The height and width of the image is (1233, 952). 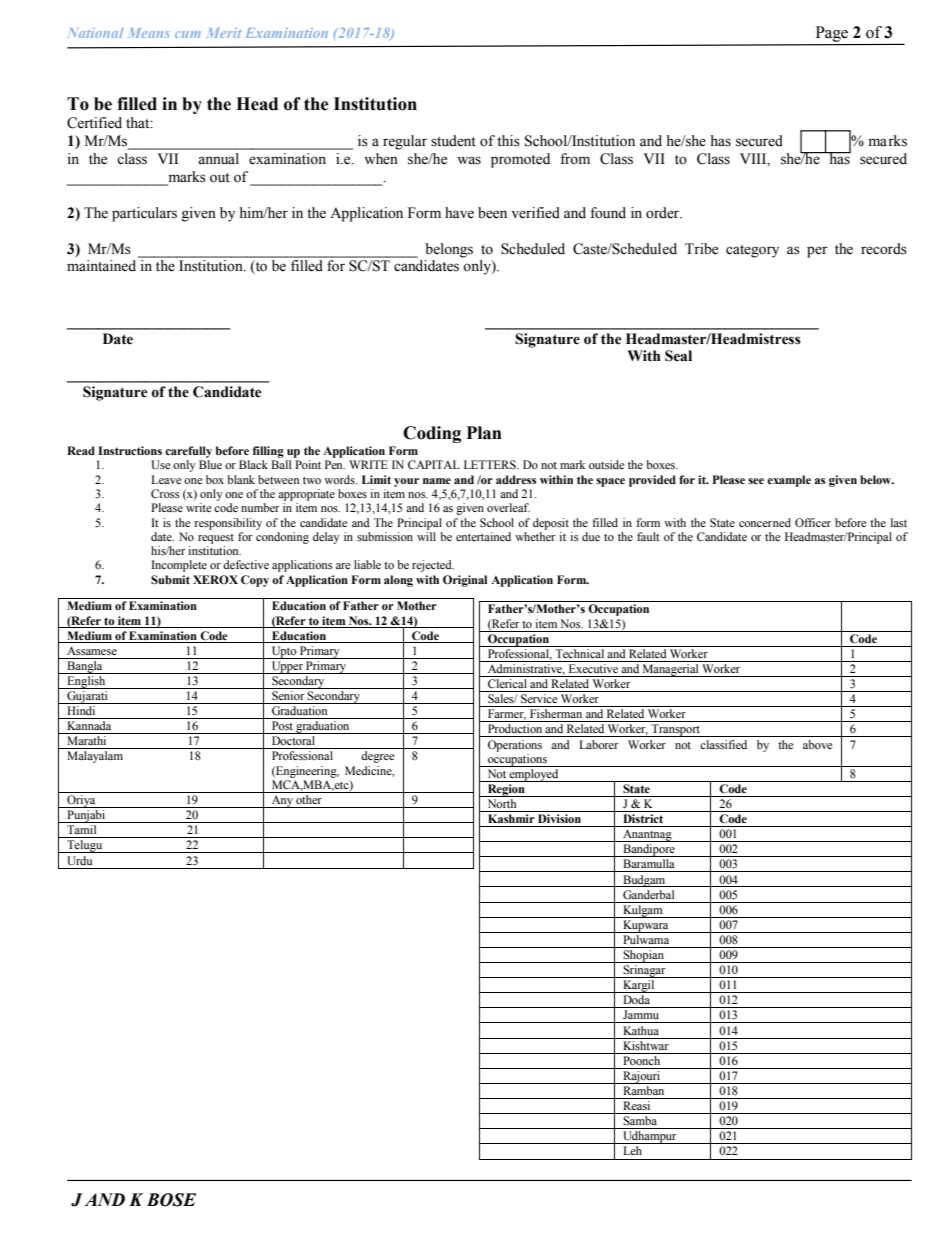 I want to click on above, so click(x=817, y=744).
